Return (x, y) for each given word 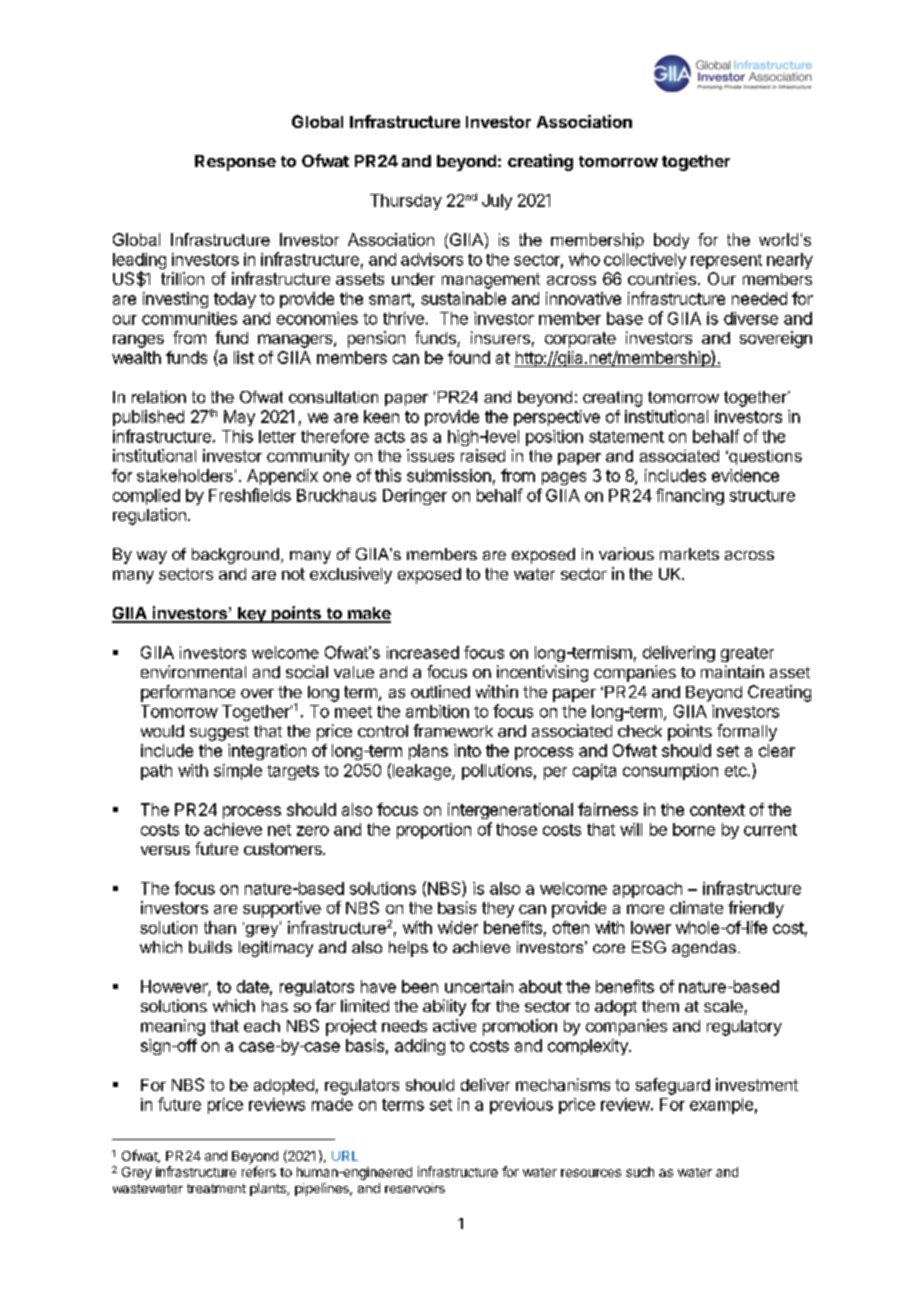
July (497, 202)
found (469, 357)
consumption (670, 772)
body (671, 241)
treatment (216, 1188)
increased (423, 652)
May (239, 418)
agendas (704, 949)
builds (210, 947)
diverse (751, 318)
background (235, 556)
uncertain (479, 986)
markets (689, 554)
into (467, 750)
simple (238, 772)
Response (235, 163)
